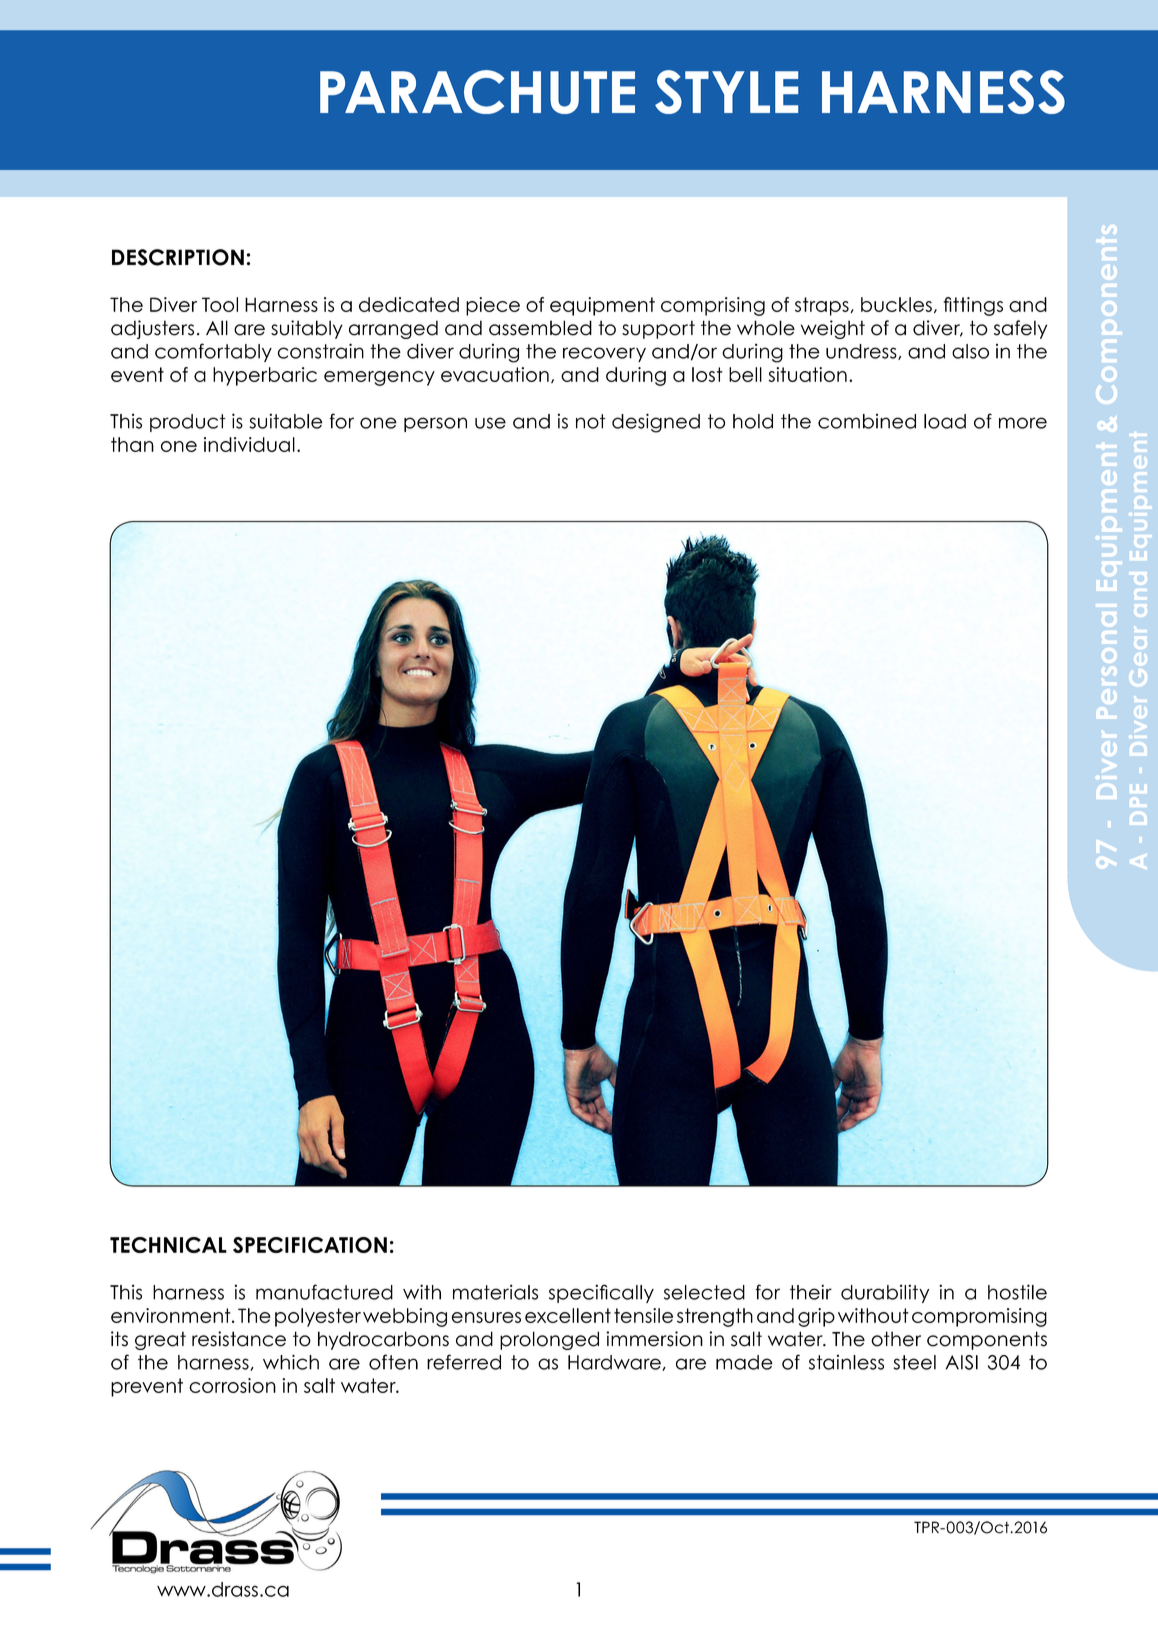 The width and height of the screenshot is (1158, 1637). I want to click on DESCRIPTION, so click(178, 257).
